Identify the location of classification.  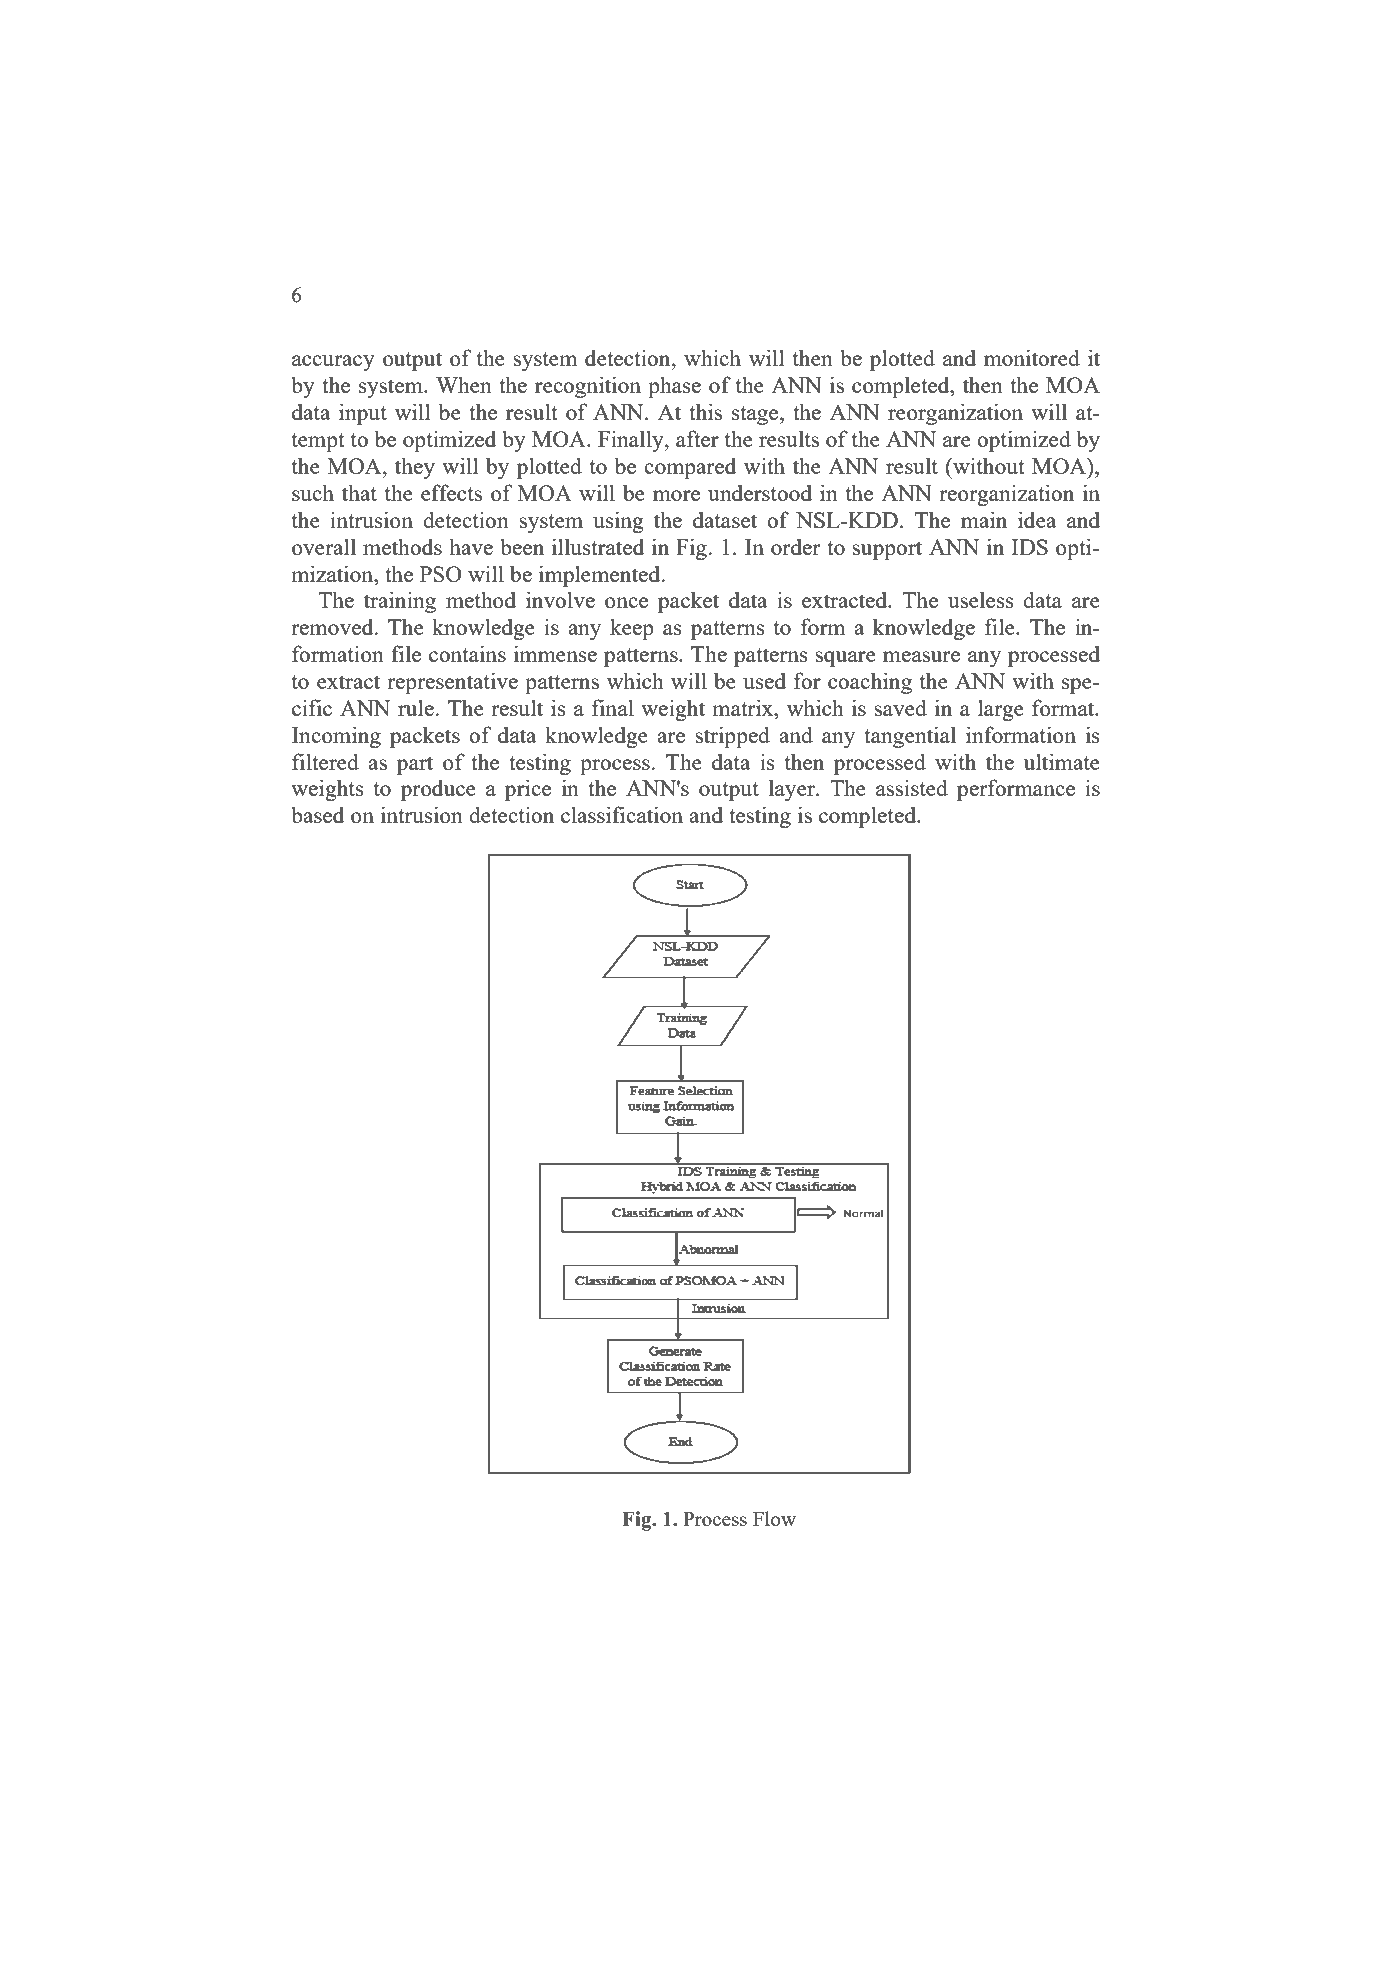
(622, 814).
